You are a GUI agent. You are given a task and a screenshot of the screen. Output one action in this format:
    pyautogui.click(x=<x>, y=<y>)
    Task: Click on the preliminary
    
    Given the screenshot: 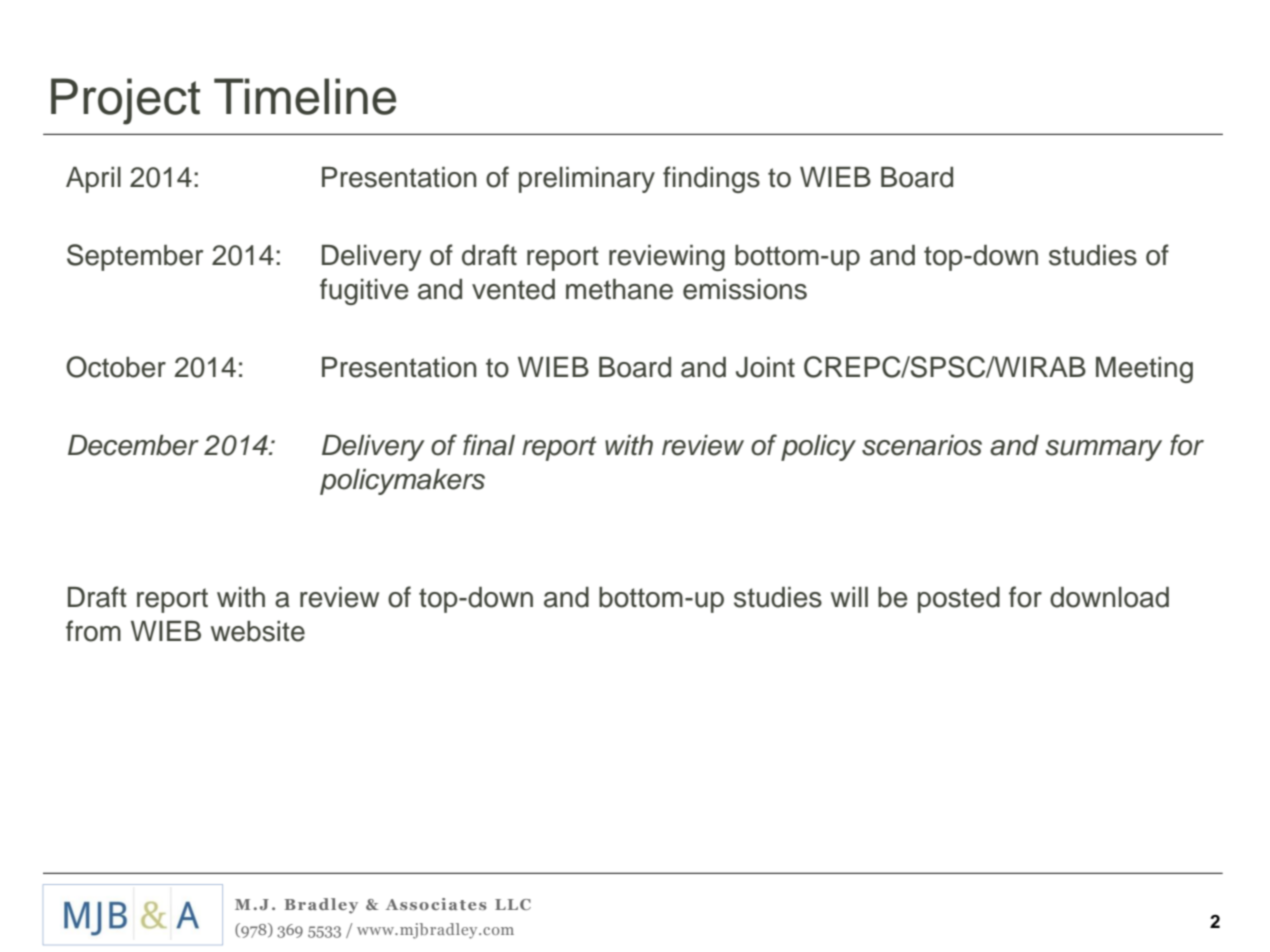 What is the action you would take?
    pyautogui.click(x=587, y=180)
